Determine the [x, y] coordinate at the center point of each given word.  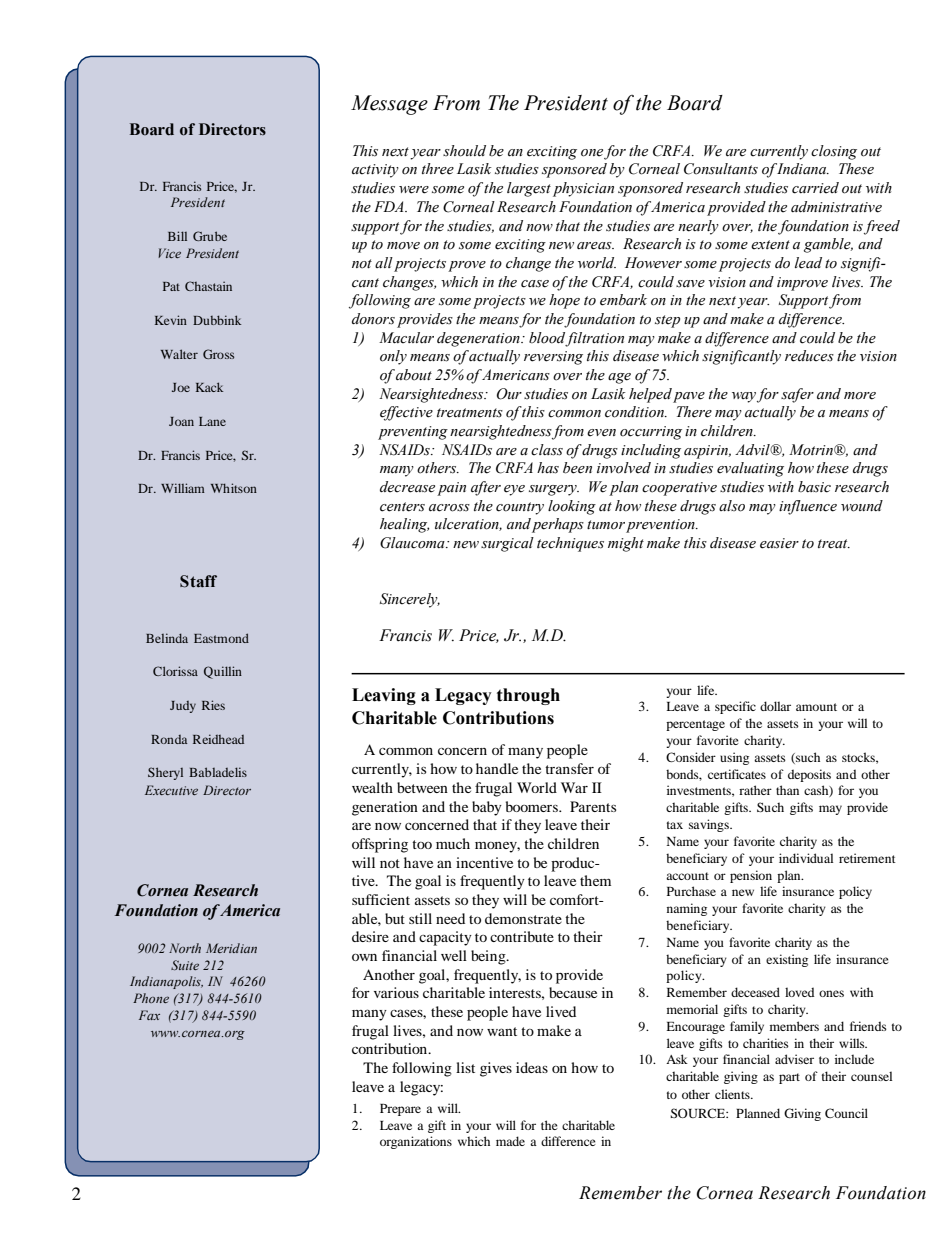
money [497, 847]
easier [779, 543]
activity [375, 171]
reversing [553, 358]
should [464, 151]
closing [834, 152]
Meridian [231, 948]
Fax [149, 1015]
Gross [218, 354]
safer [797, 395]
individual [806, 858]
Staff [198, 581]
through [528, 696]
